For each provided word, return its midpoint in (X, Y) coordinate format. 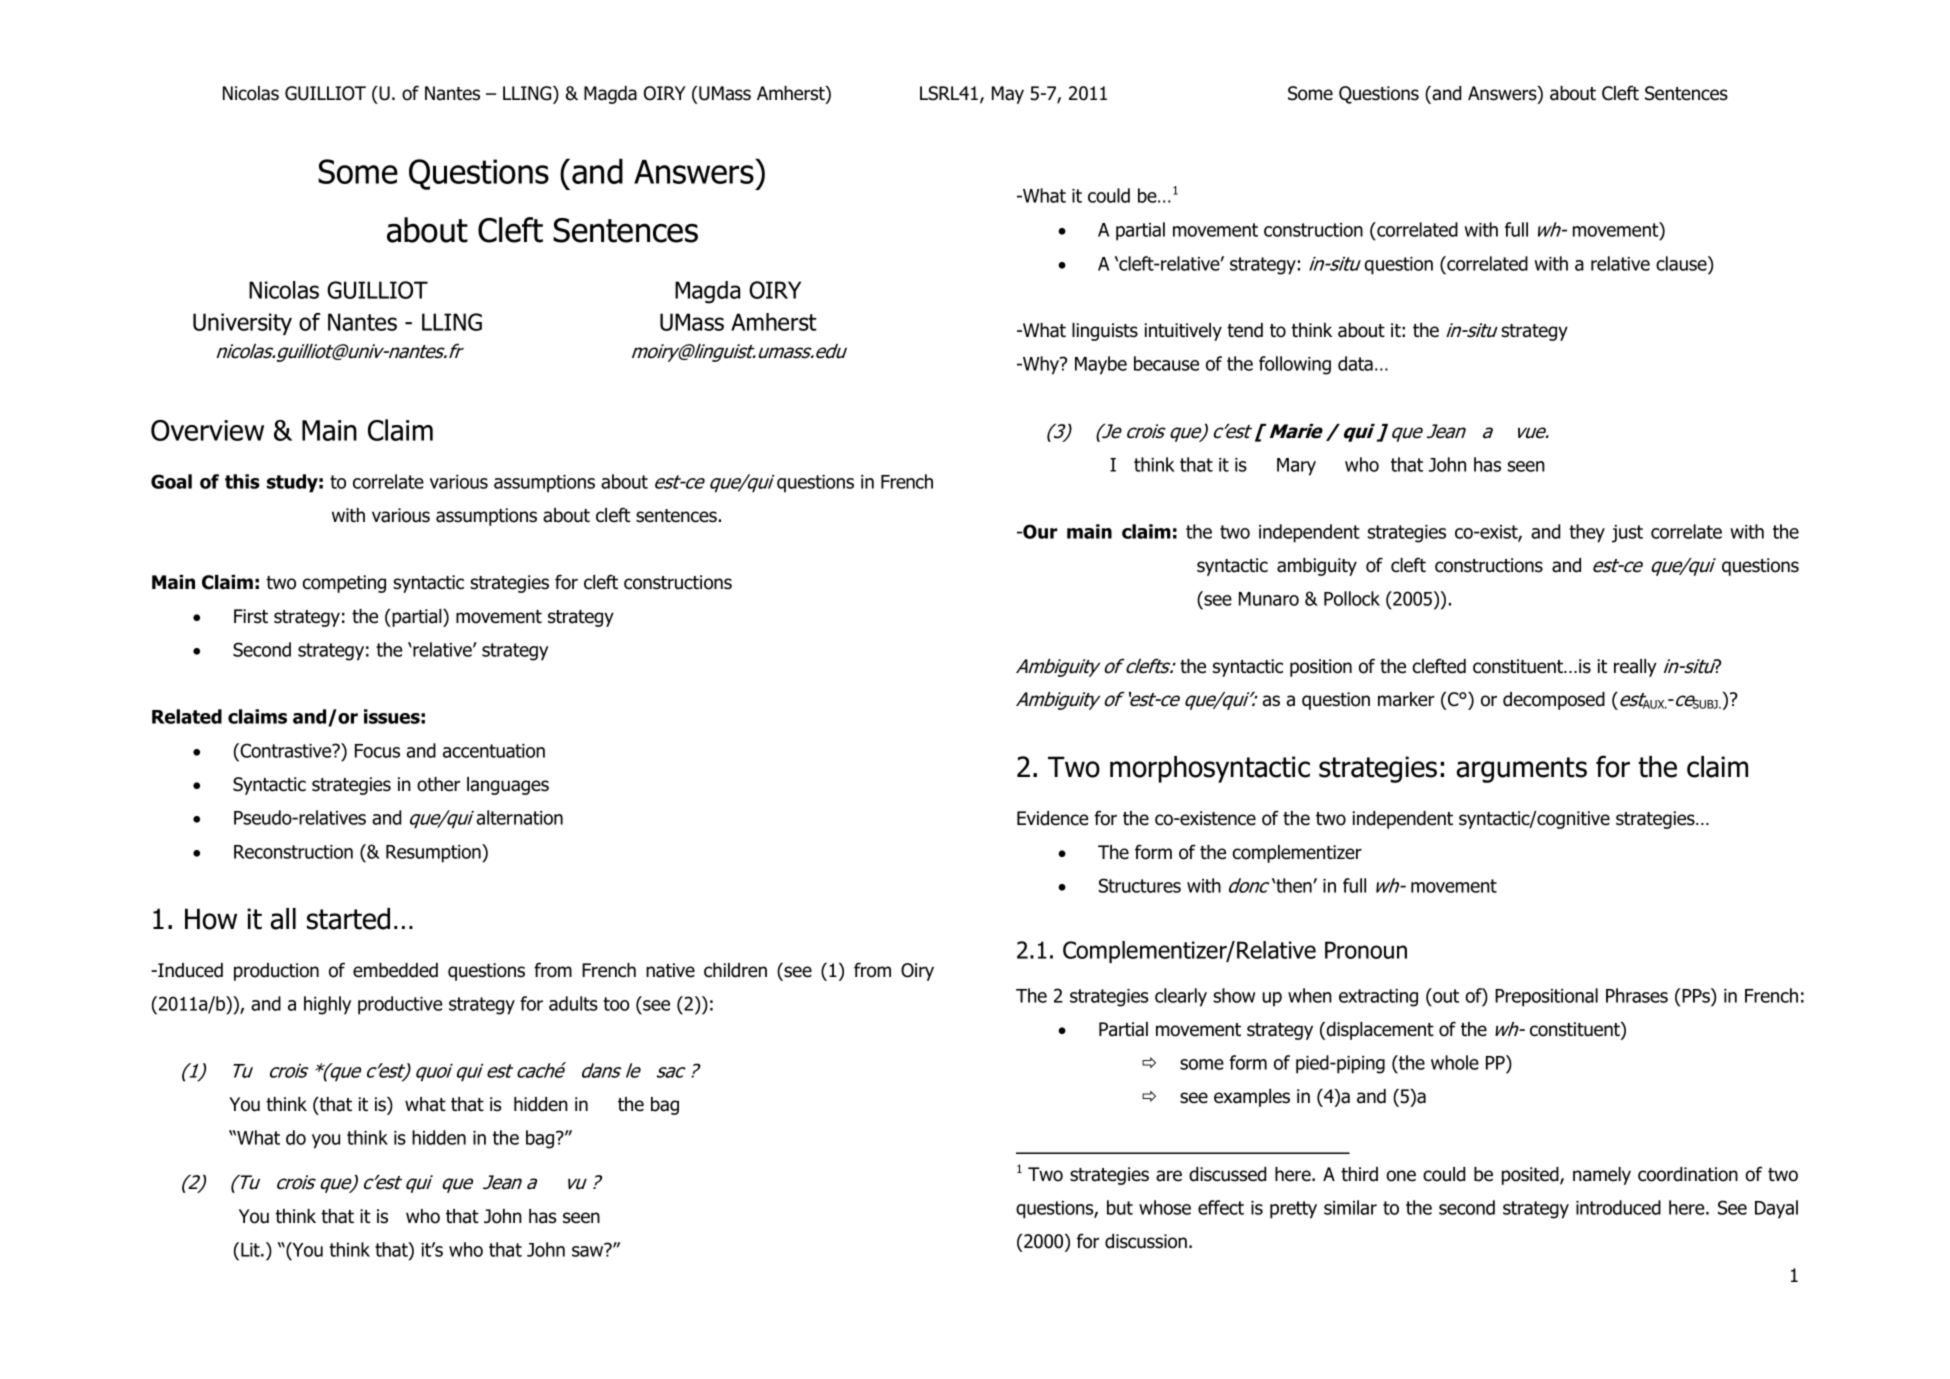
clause (1682, 263)
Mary (1296, 467)
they (1587, 533)
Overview (207, 430)
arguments (1521, 770)
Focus (377, 751)
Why (1041, 365)
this (242, 481)
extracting (1378, 998)
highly (327, 1005)
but (1120, 1207)
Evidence (1052, 818)
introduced (1618, 1207)
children (735, 970)
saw (589, 1250)
